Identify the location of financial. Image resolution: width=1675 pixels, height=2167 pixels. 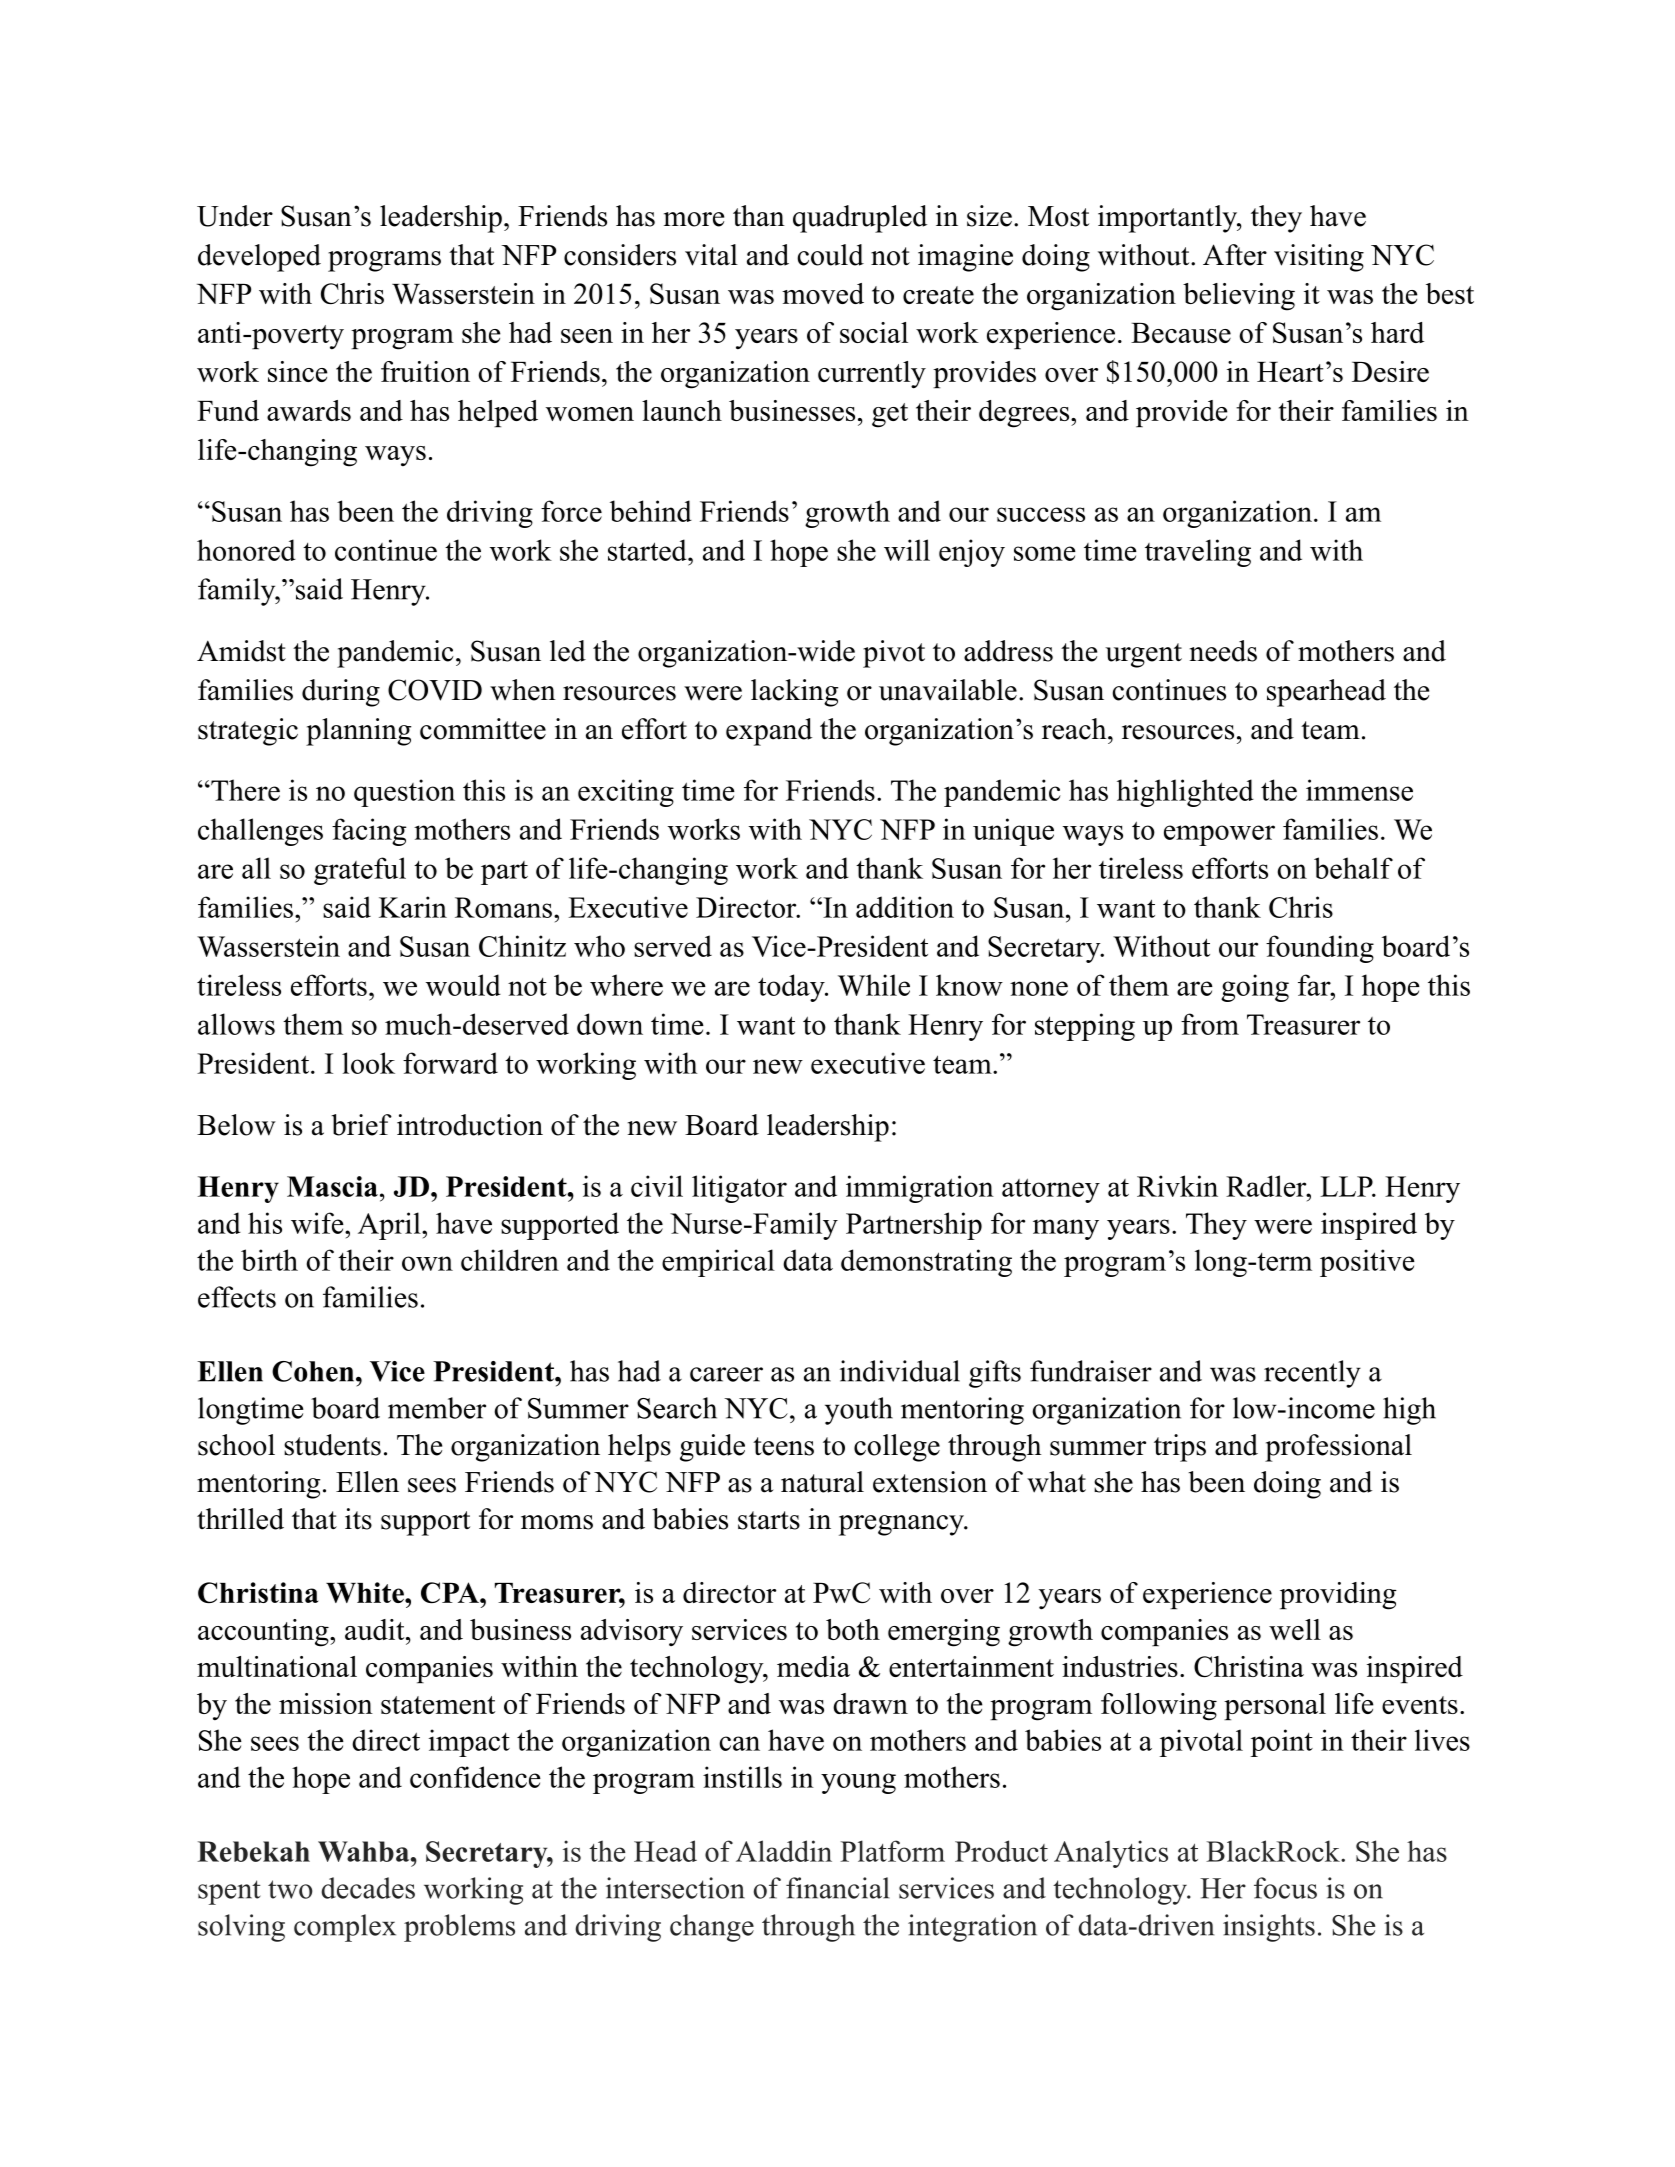
(838, 1888).
